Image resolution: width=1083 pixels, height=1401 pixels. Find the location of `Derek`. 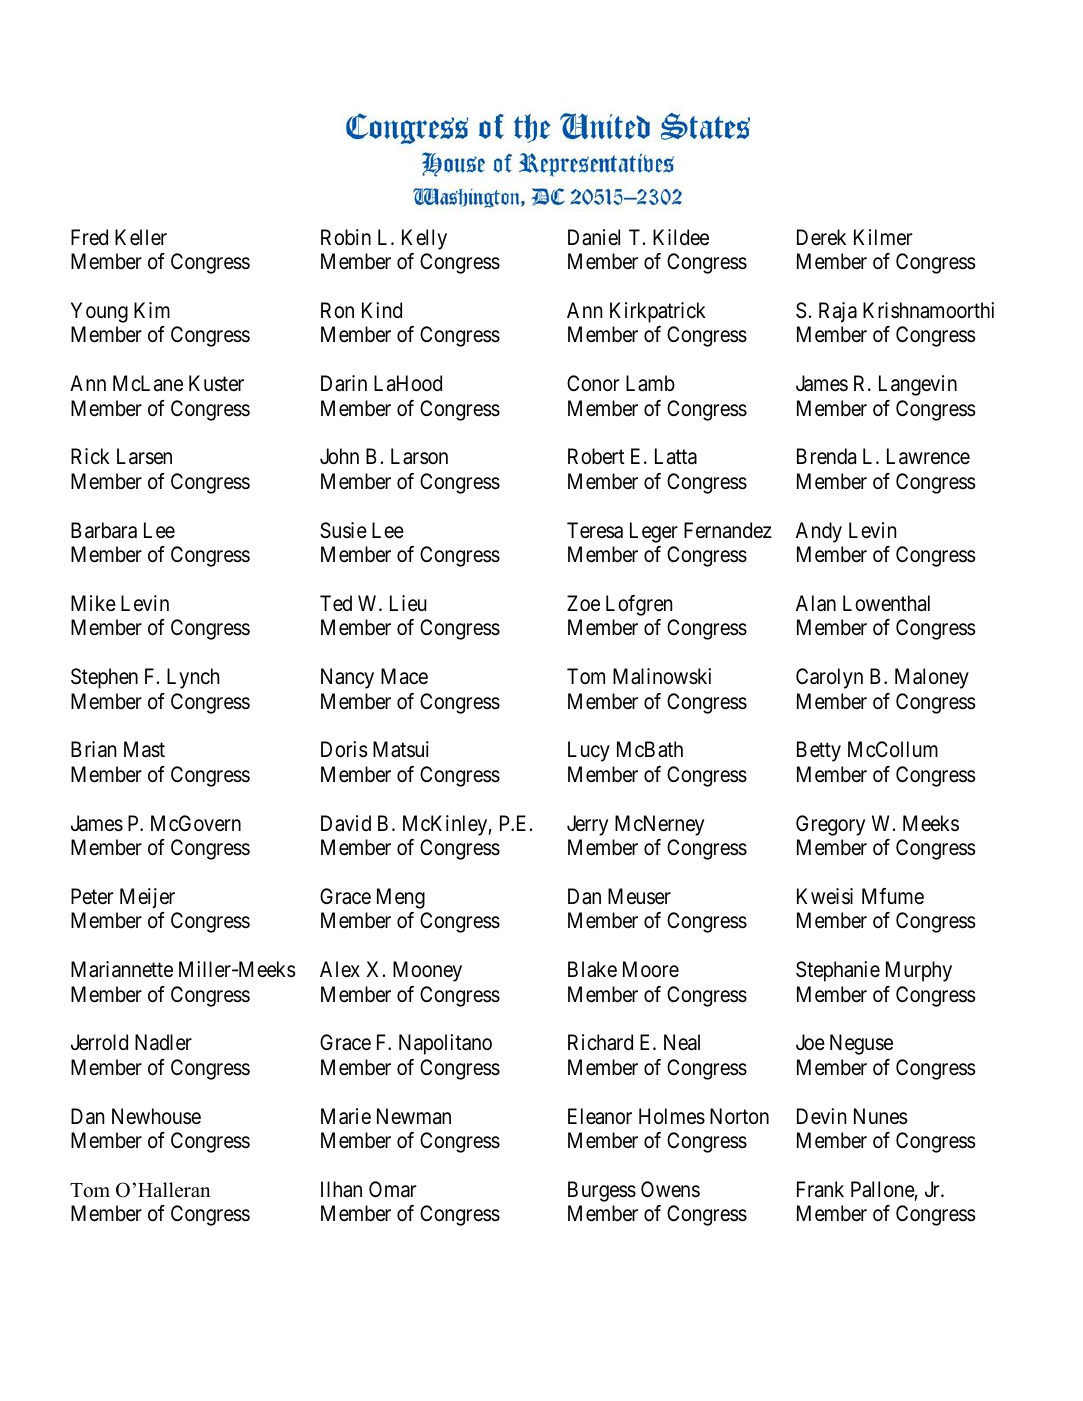

Derek is located at coordinates (821, 237).
